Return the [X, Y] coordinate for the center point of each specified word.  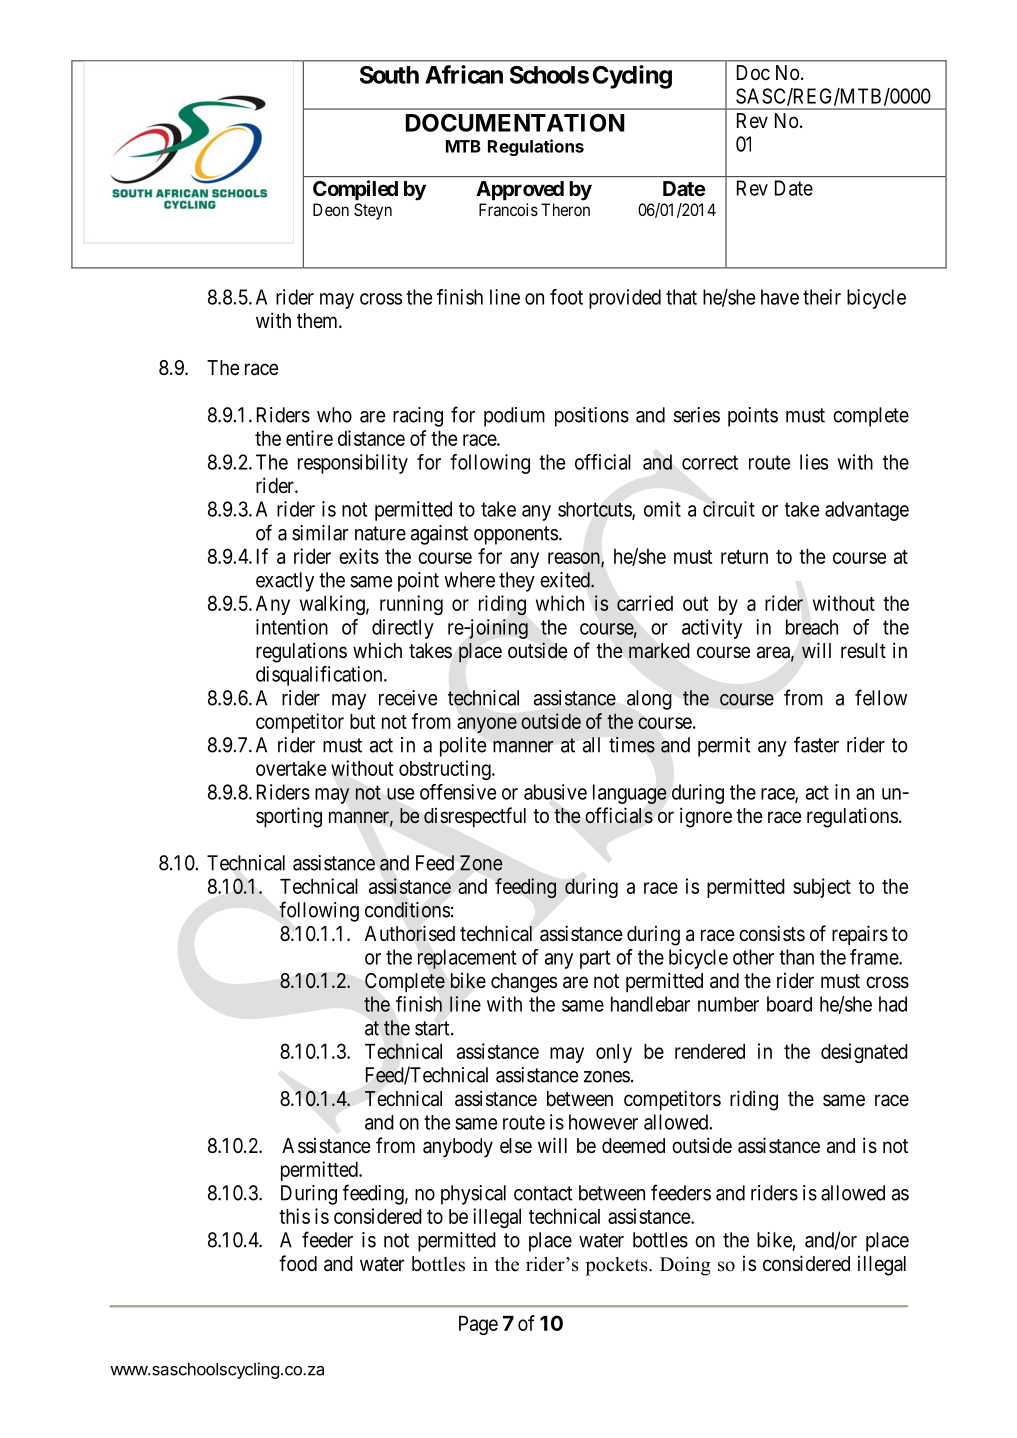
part [595, 959]
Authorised [410, 933]
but [363, 721]
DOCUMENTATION [515, 123]
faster [816, 744]
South [389, 75]
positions [592, 417]
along [649, 700]
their [822, 297]
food [298, 1263]
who [334, 415]
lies [814, 462]
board [789, 1004]
